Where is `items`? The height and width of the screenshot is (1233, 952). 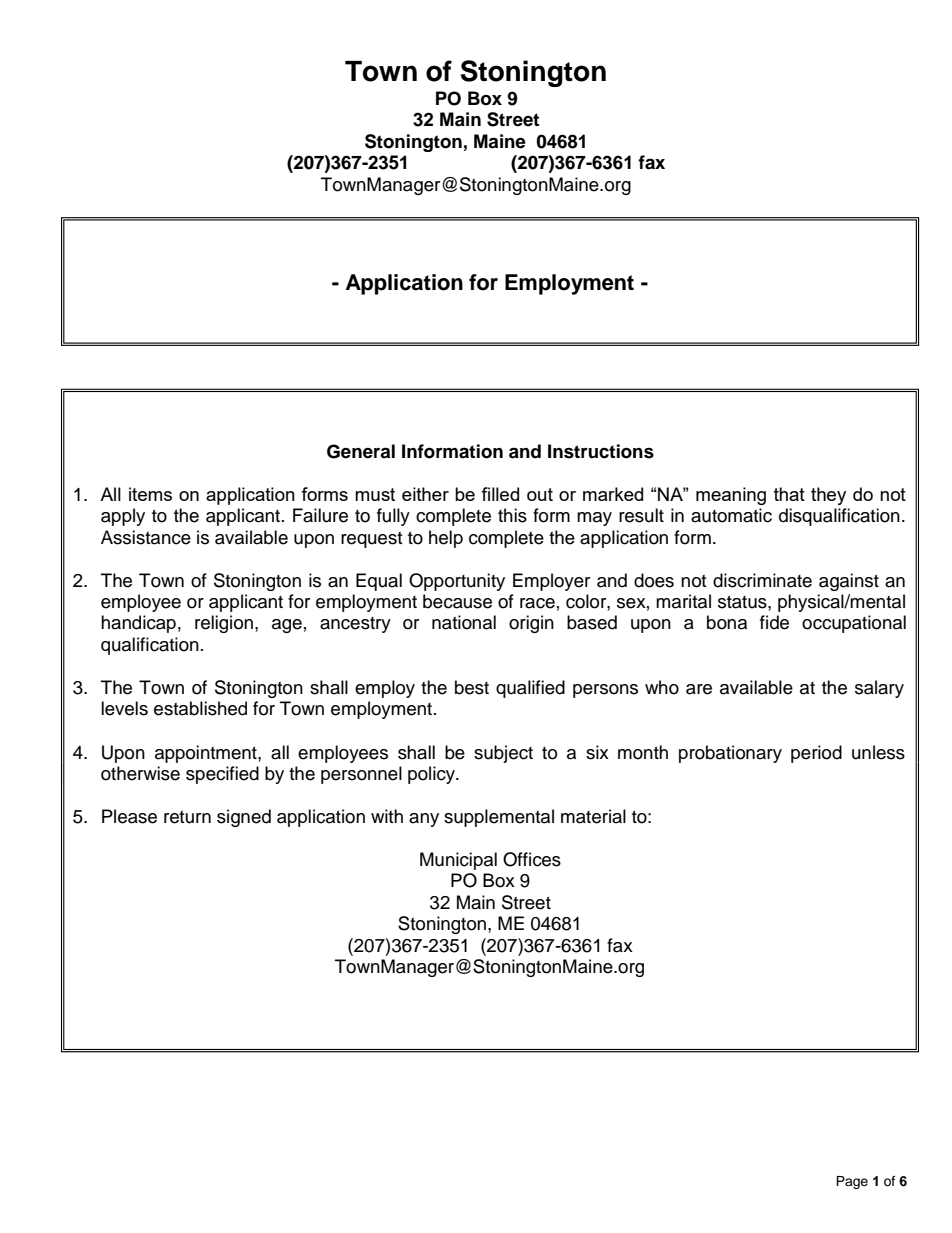
items is located at coordinates (150, 494).
